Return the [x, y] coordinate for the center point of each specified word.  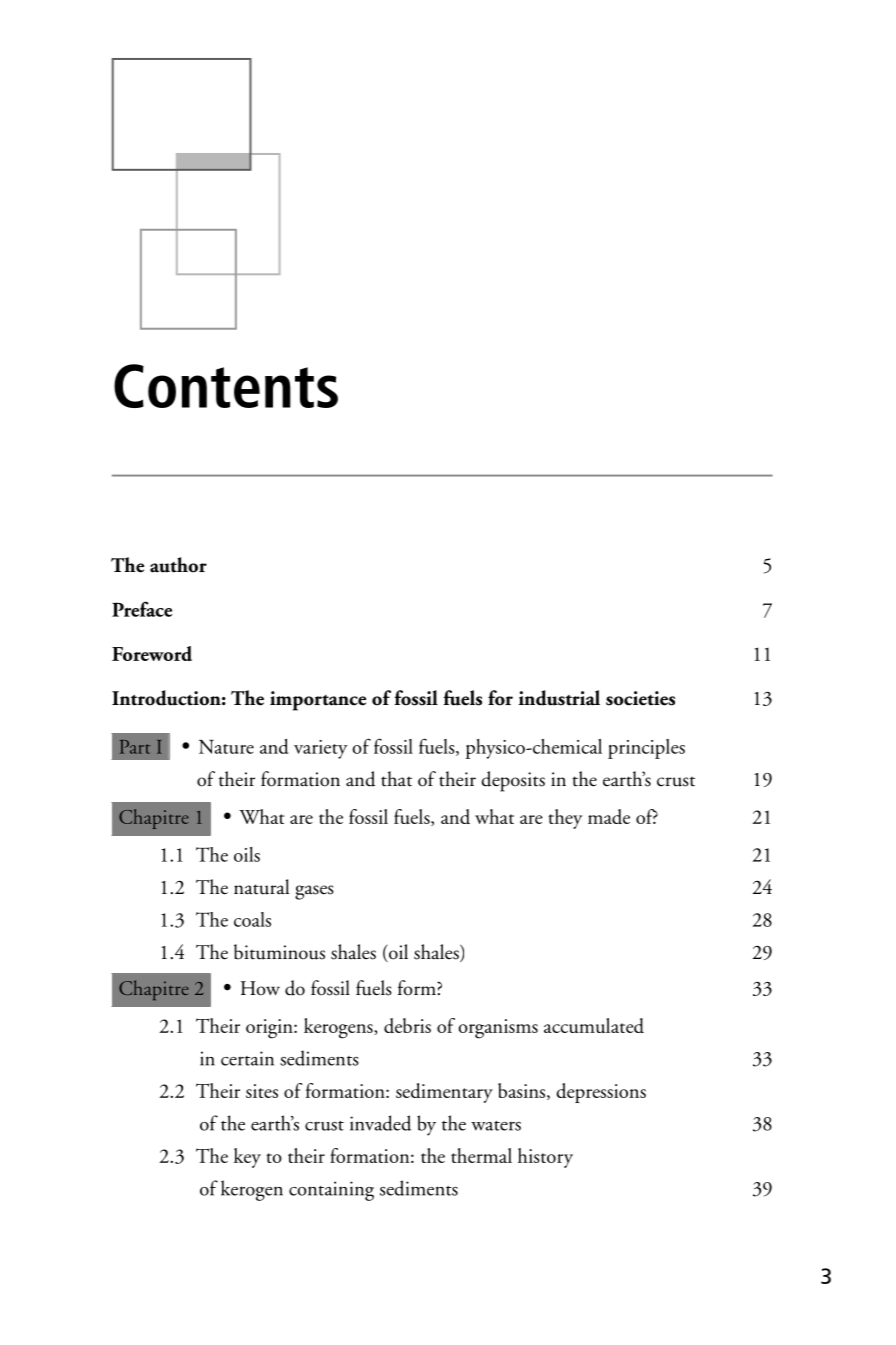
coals [252, 919]
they [565, 819]
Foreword [152, 653]
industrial [559, 698]
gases [314, 892]
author [178, 565]
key [247, 1158]
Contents [226, 386]
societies [640, 698]
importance [318, 701]
